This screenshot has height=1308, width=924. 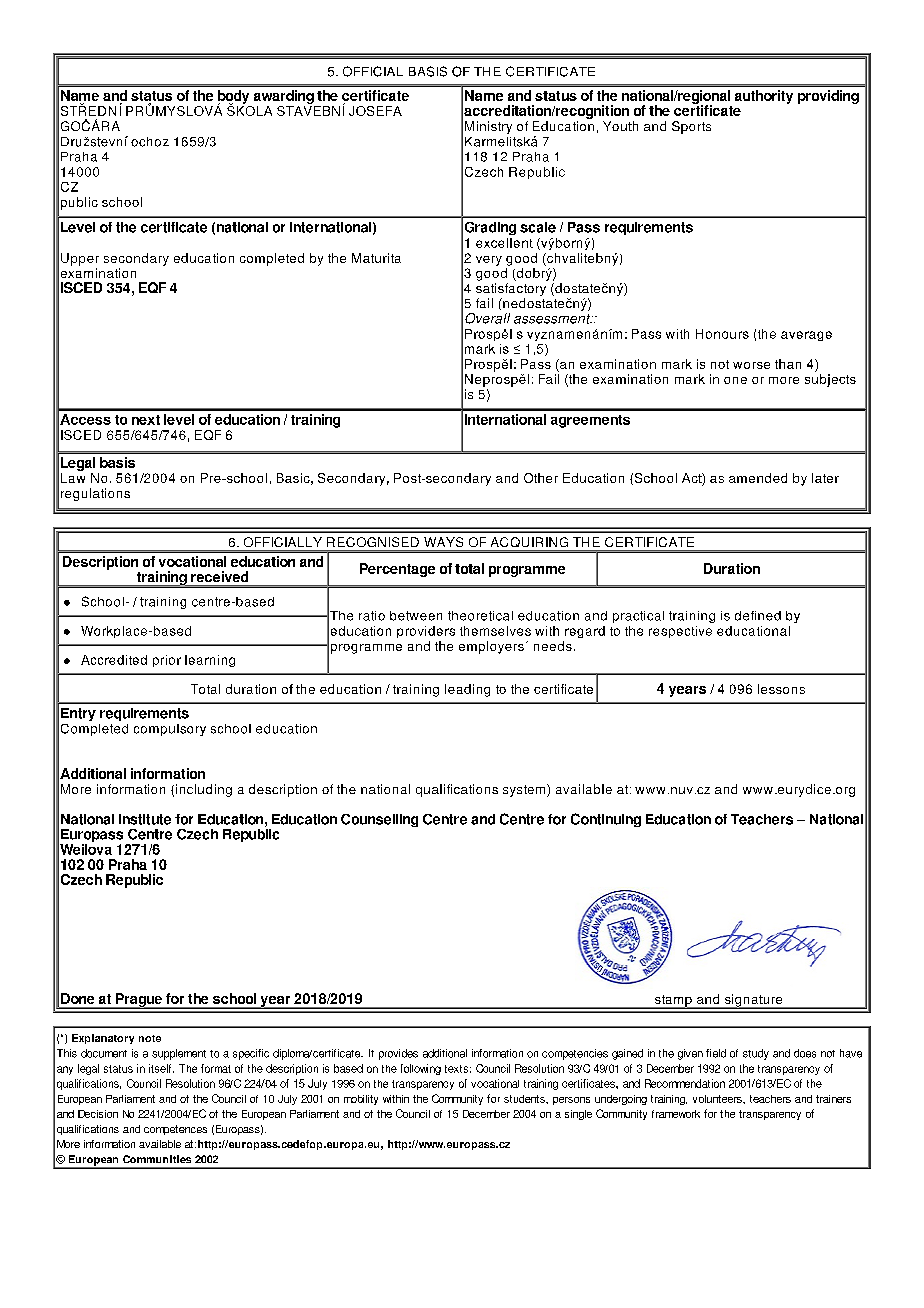 I want to click on defined, so click(x=758, y=616).
